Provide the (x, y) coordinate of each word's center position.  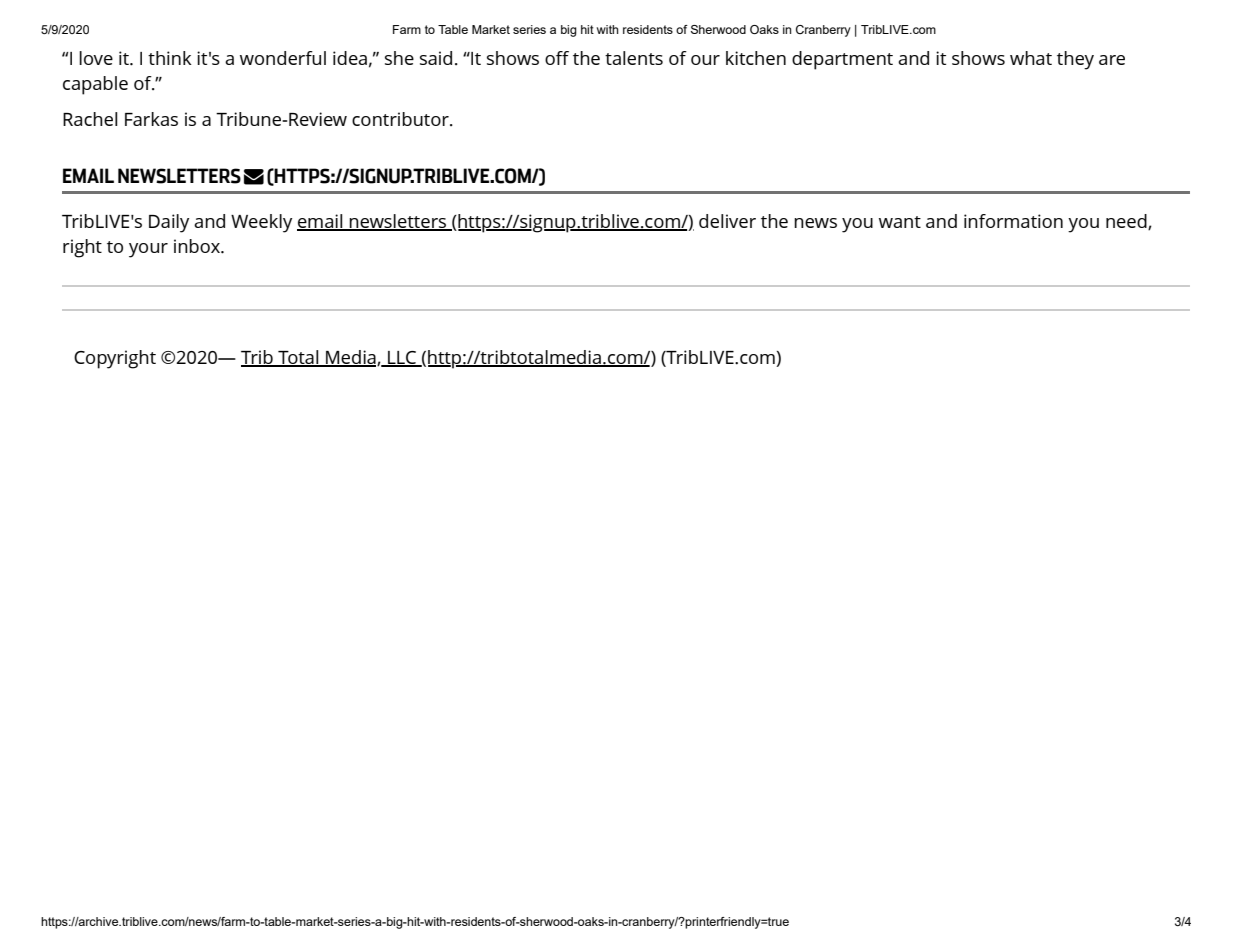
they (1075, 60)
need (1127, 222)
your (148, 250)
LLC (402, 359)
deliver (727, 221)
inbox (198, 246)
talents (634, 58)
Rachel (90, 119)
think (170, 58)
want (900, 222)
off (557, 58)
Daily (169, 223)
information (1013, 221)
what (1031, 58)
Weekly (261, 223)
